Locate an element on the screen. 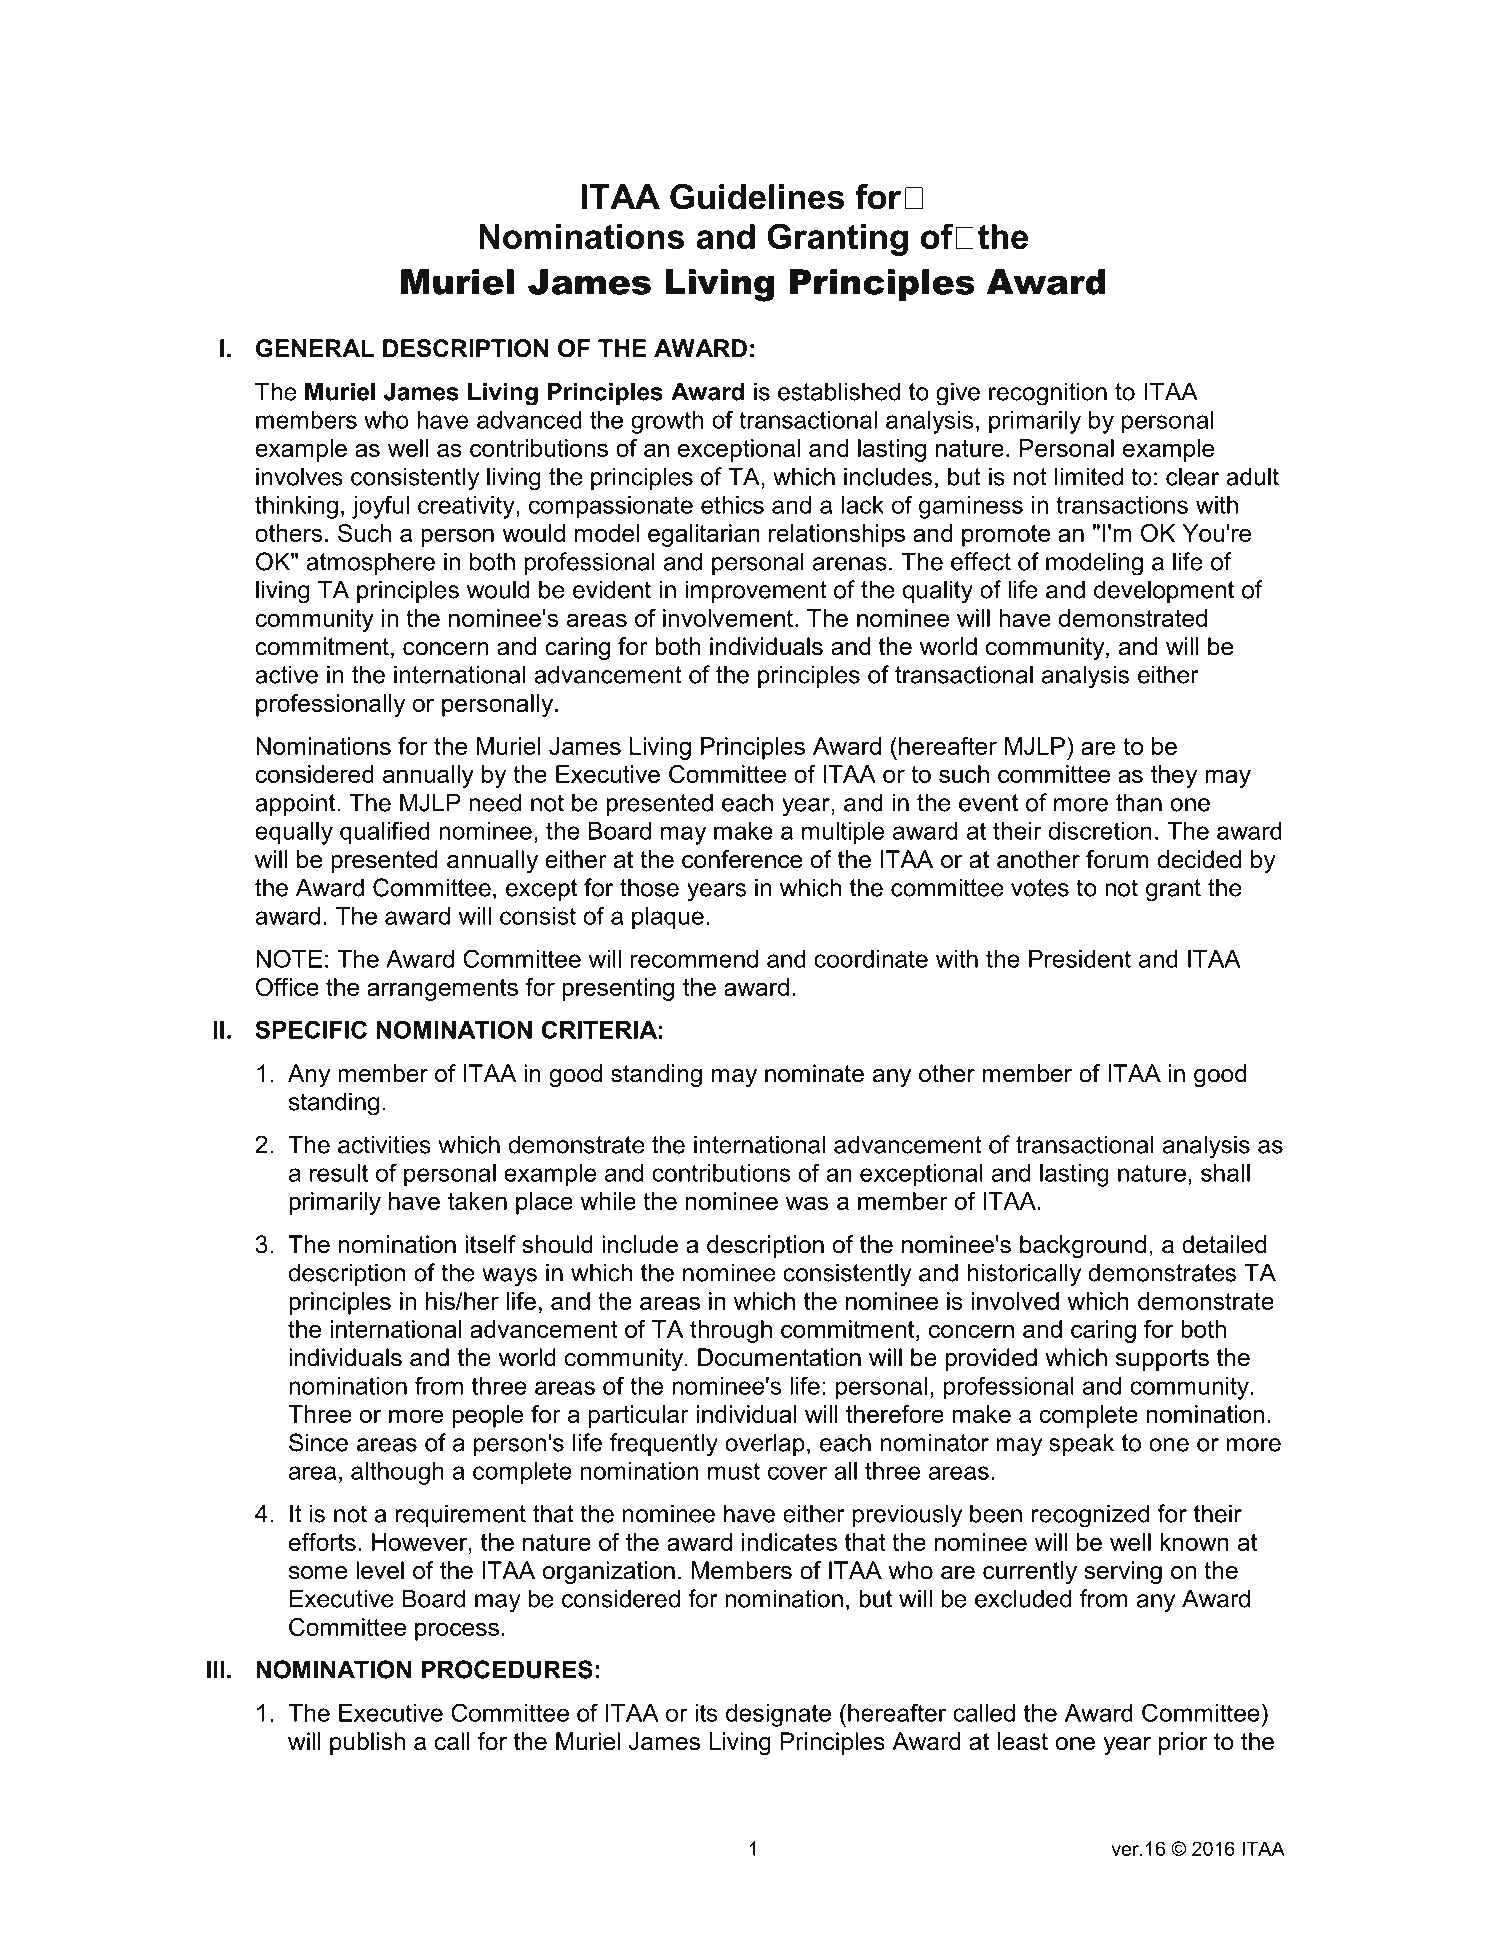 This screenshot has height=1949, width=1506. overlap is located at coordinates (765, 1444).
